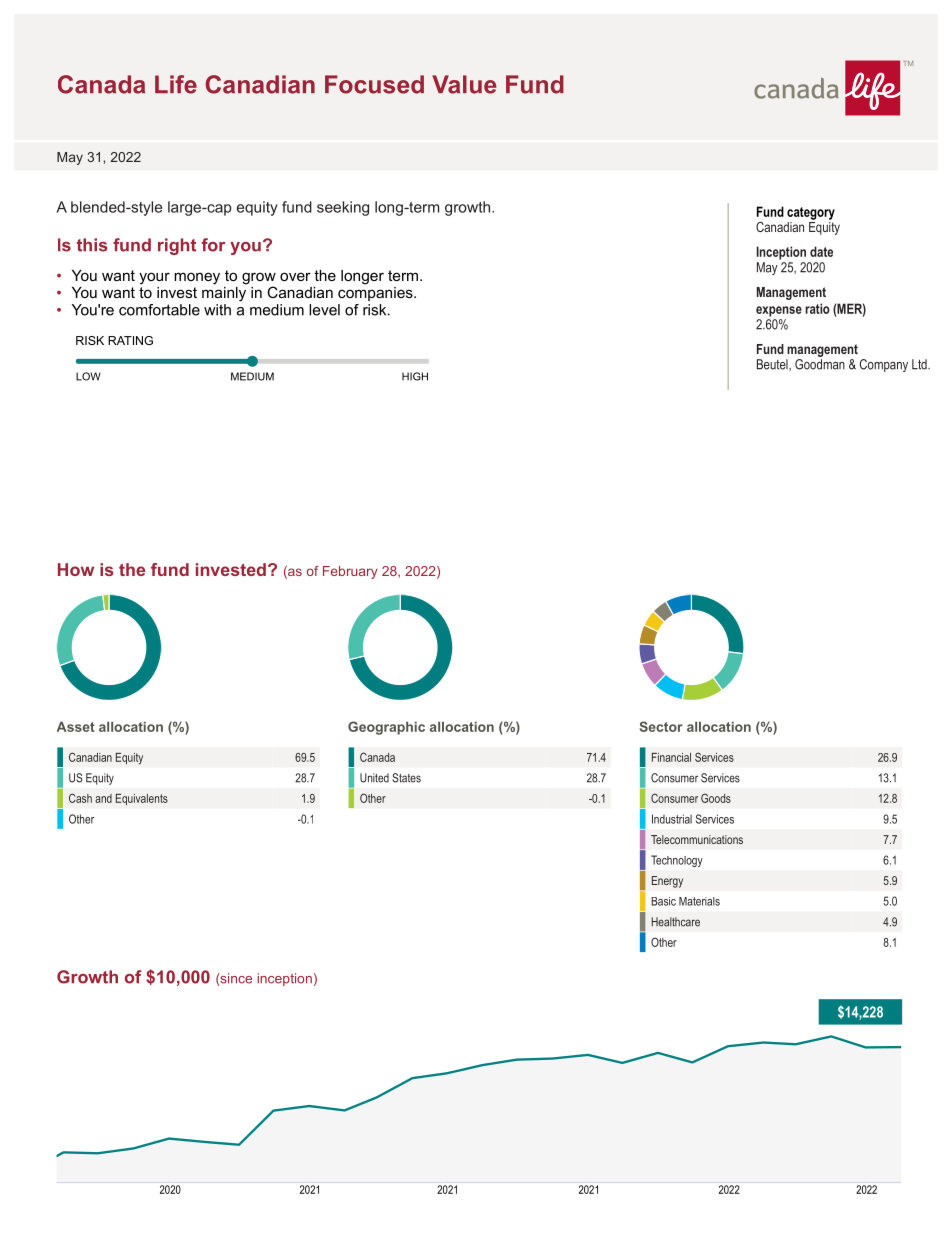 The width and height of the image is (952, 1233). Describe the element at coordinates (699, 901) in the image. I see `Materials` at that location.
